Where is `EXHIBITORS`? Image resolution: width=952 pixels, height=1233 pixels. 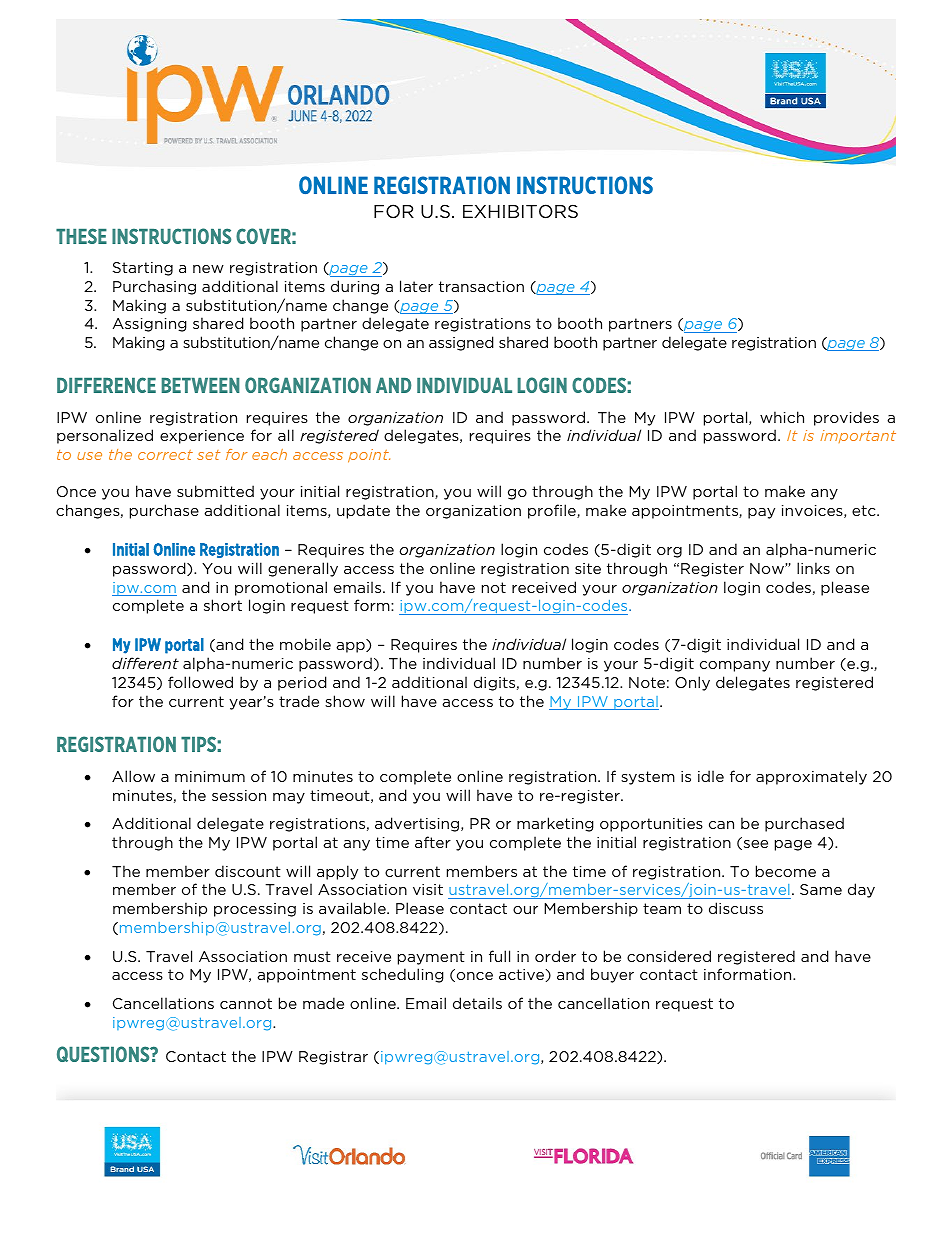 EXHIBITORS is located at coordinates (520, 211).
